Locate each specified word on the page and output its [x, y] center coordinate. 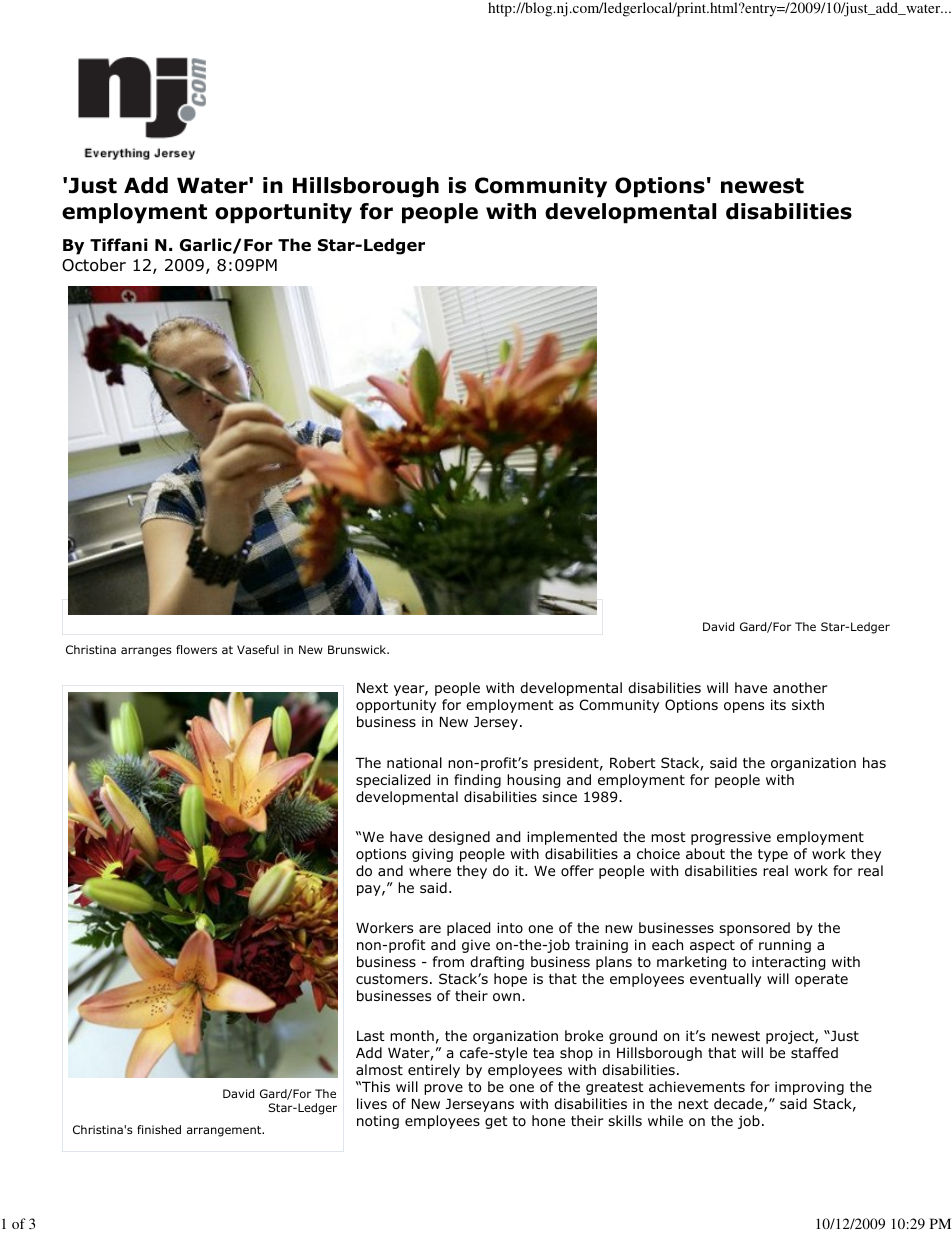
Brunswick [358, 649]
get [496, 1122]
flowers [196, 649]
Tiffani [119, 245]
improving [809, 1088]
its [778, 704]
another [800, 687]
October [94, 265]
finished [159, 1129]
